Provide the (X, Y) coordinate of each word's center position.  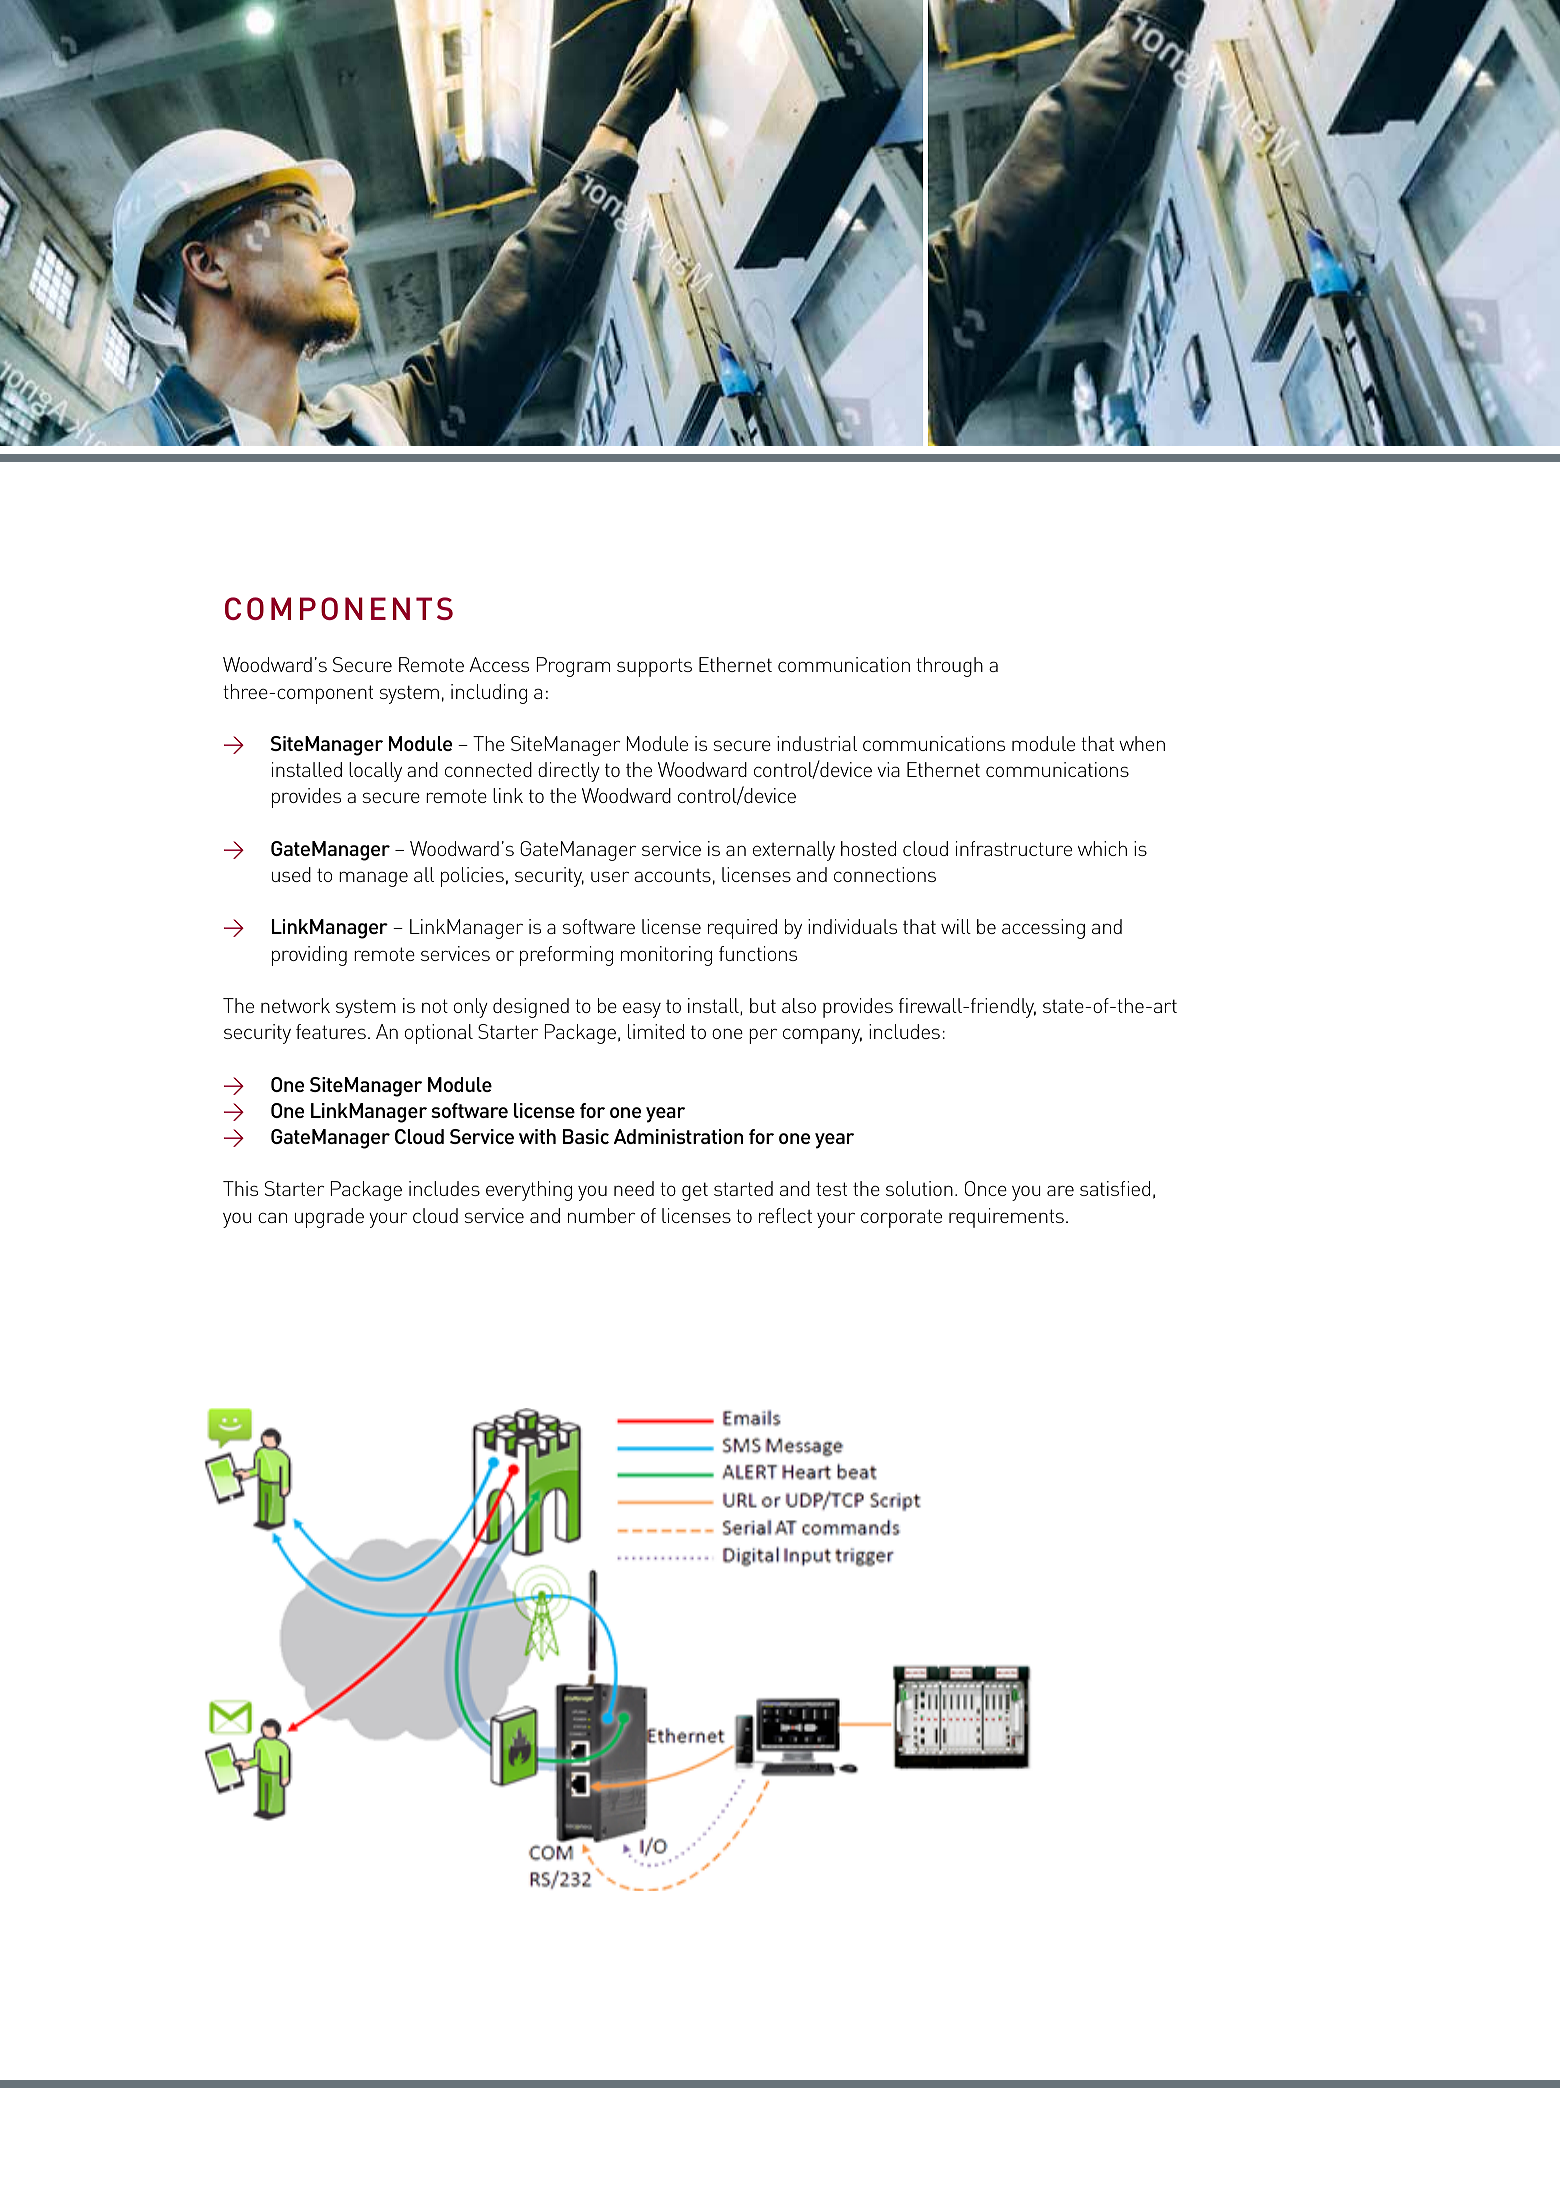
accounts (672, 875)
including (489, 694)
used (291, 874)
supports (654, 667)
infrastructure (1014, 848)
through (949, 667)
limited (656, 1031)
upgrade (329, 1218)
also (799, 1005)
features (331, 1031)
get (695, 1191)
